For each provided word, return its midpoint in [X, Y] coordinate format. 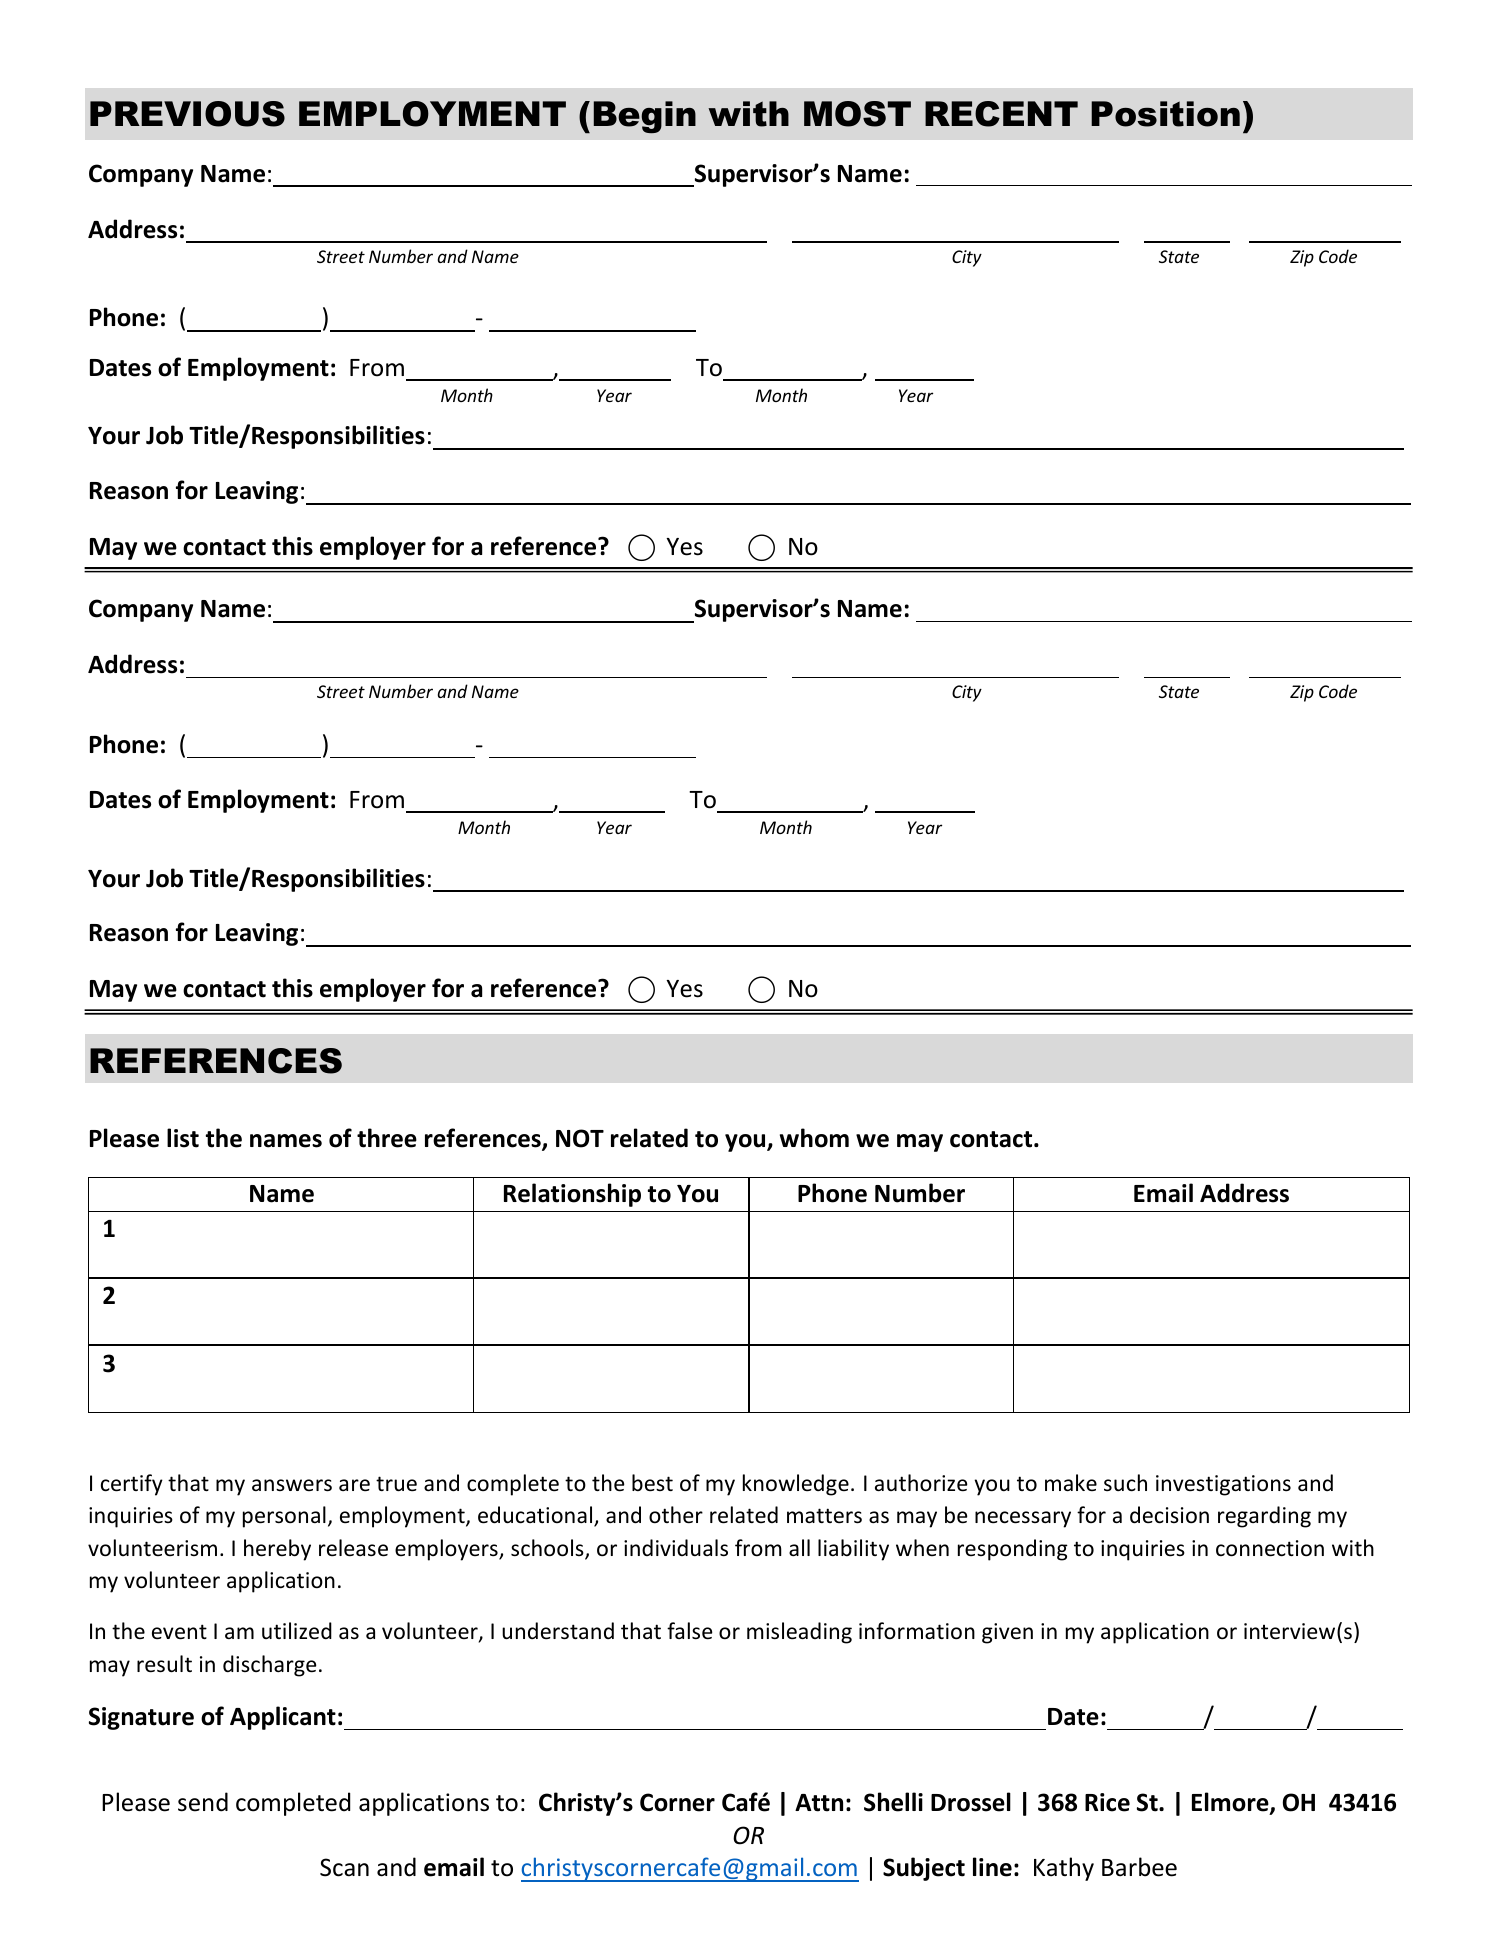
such [1125, 1483]
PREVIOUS [187, 114]
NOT [580, 1138]
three [387, 1138]
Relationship [572, 1195]
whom [814, 1138]
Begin [645, 117]
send [203, 1802]
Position [1165, 114]
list [183, 1138]
